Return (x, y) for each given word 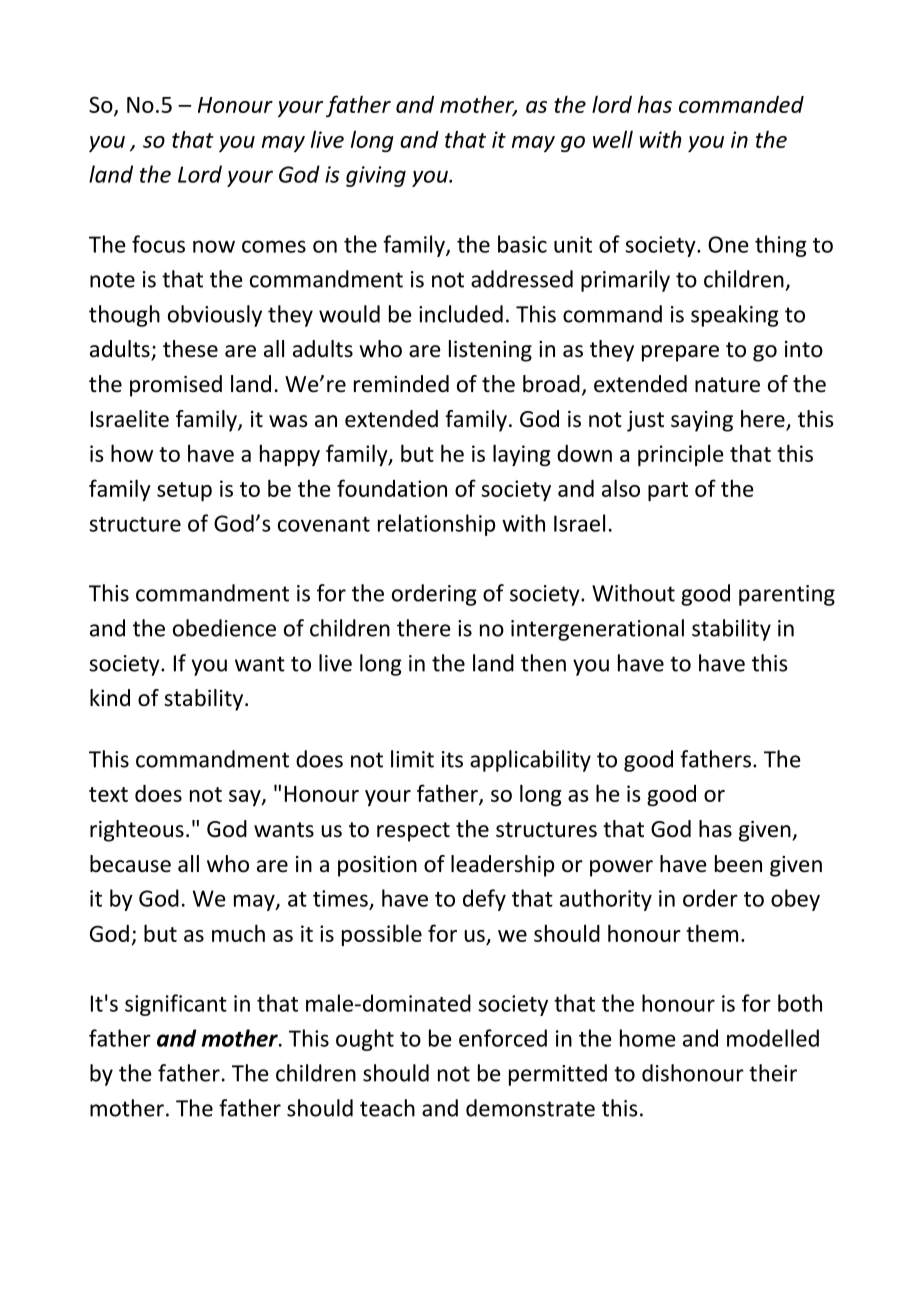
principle (681, 455)
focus (158, 244)
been (738, 864)
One (728, 244)
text (108, 794)
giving (376, 176)
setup (184, 491)
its (452, 759)
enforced (503, 1038)
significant (176, 1005)
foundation (392, 488)
